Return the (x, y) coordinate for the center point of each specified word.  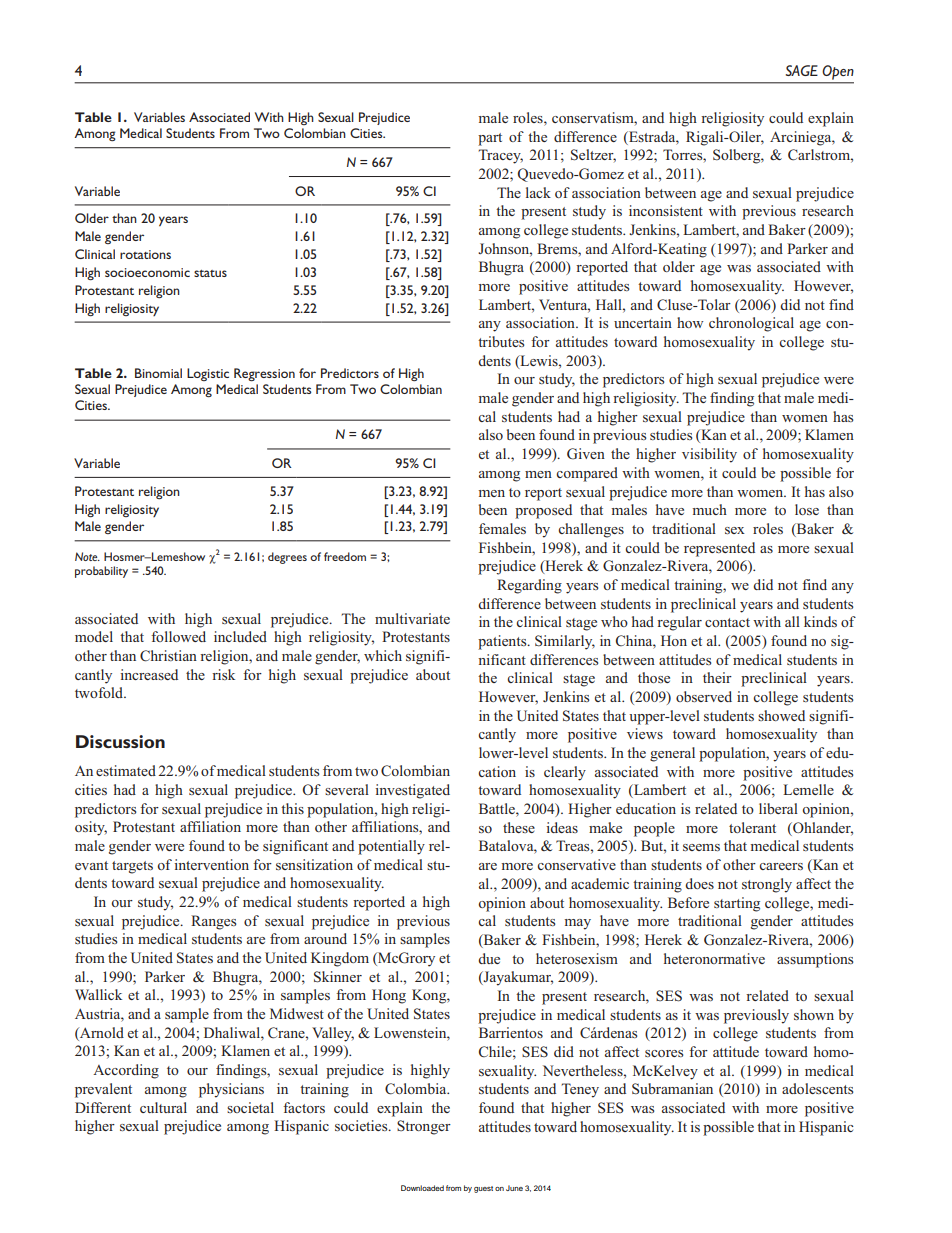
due (489, 958)
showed (781, 715)
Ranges (213, 922)
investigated (412, 791)
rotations (145, 254)
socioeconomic (147, 272)
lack (538, 192)
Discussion (120, 741)
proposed (543, 511)
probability (101, 572)
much (710, 509)
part (490, 139)
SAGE (802, 70)
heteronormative (714, 958)
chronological (751, 324)
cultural (163, 1107)
